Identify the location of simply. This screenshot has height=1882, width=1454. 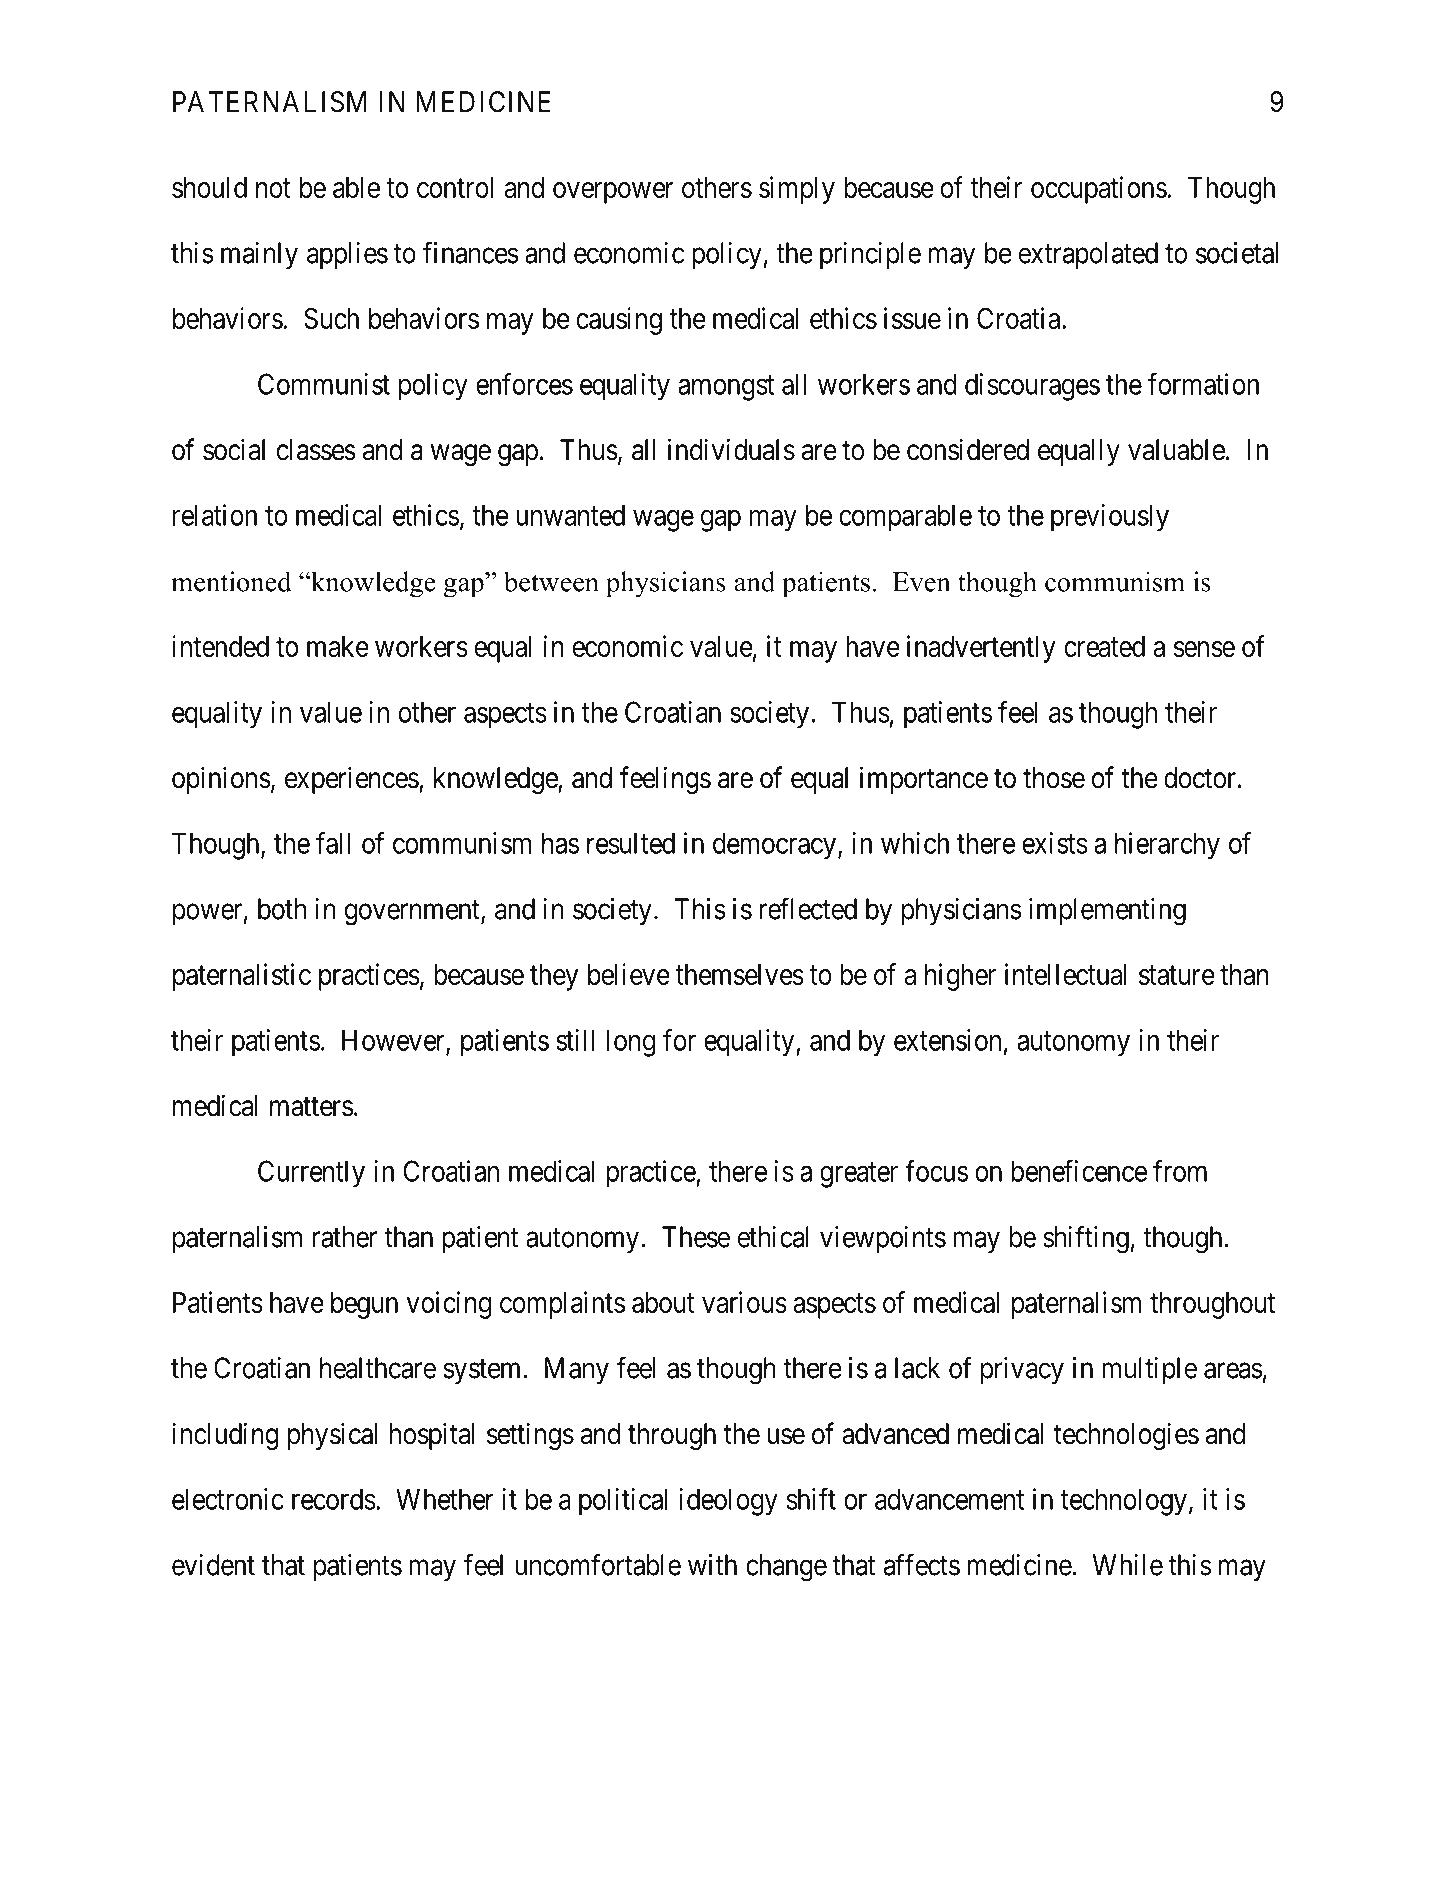
(797, 190).
